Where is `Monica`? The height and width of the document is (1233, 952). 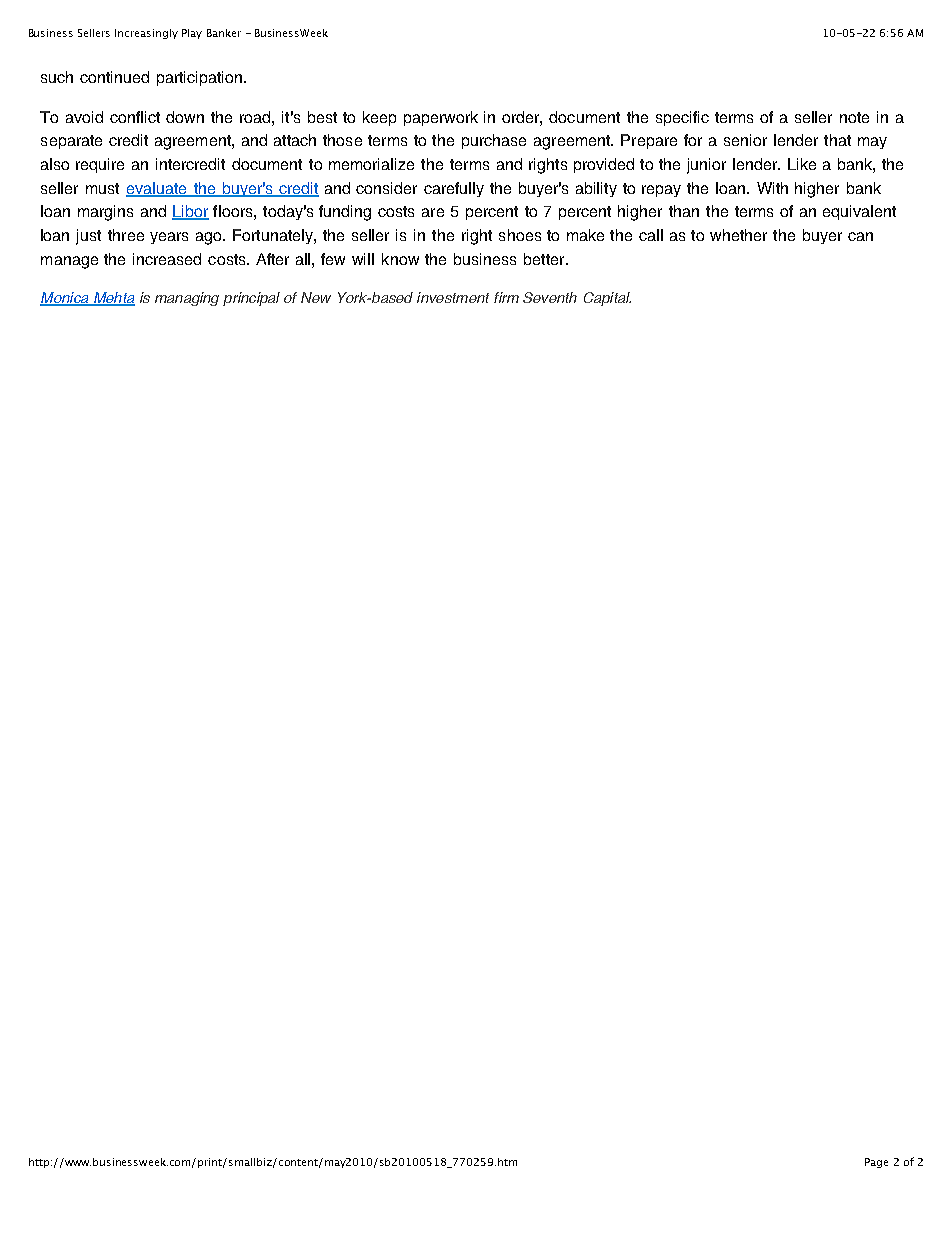
Monica is located at coordinates (65, 299).
